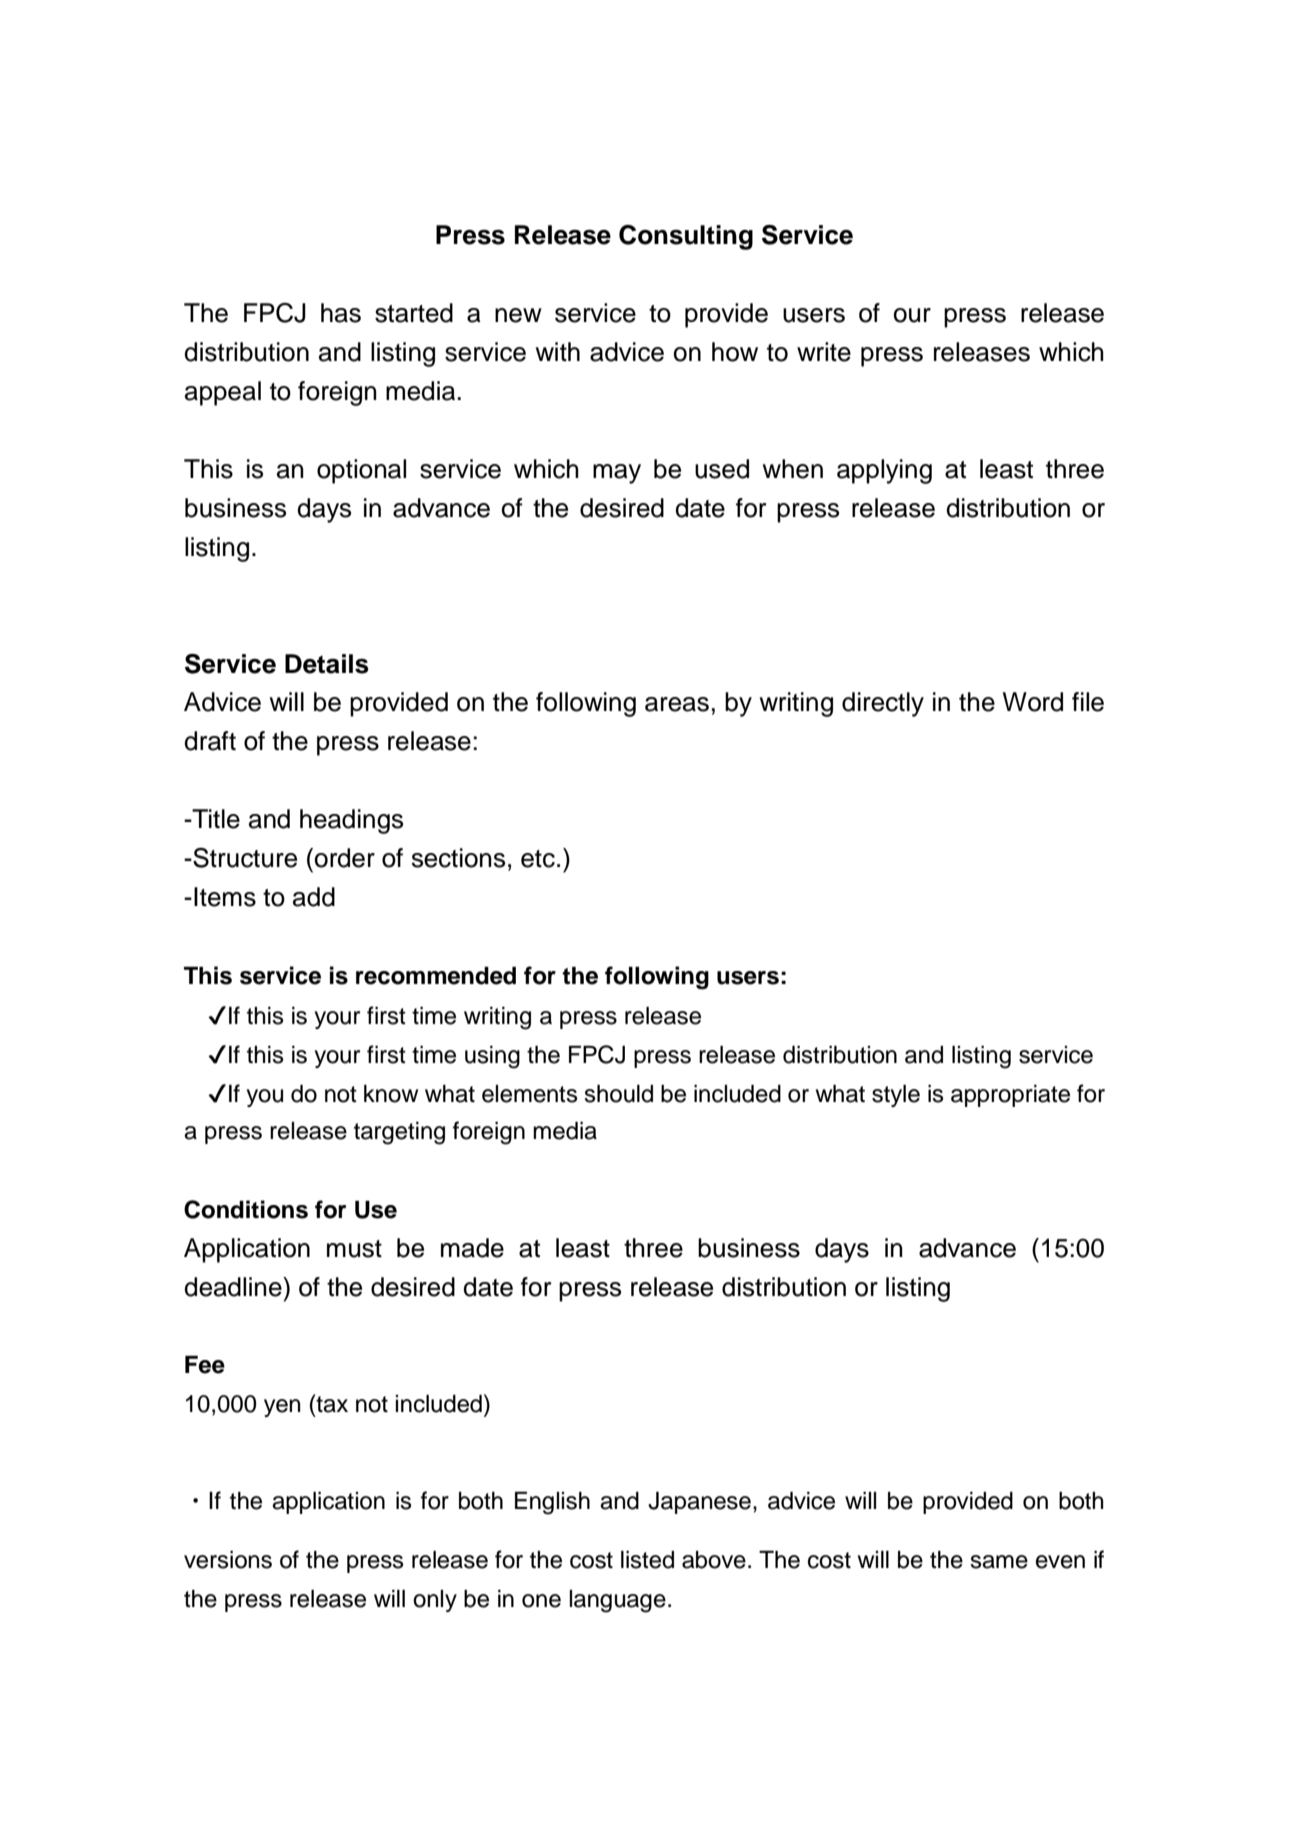  I want to click on write, so click(824, 352).
